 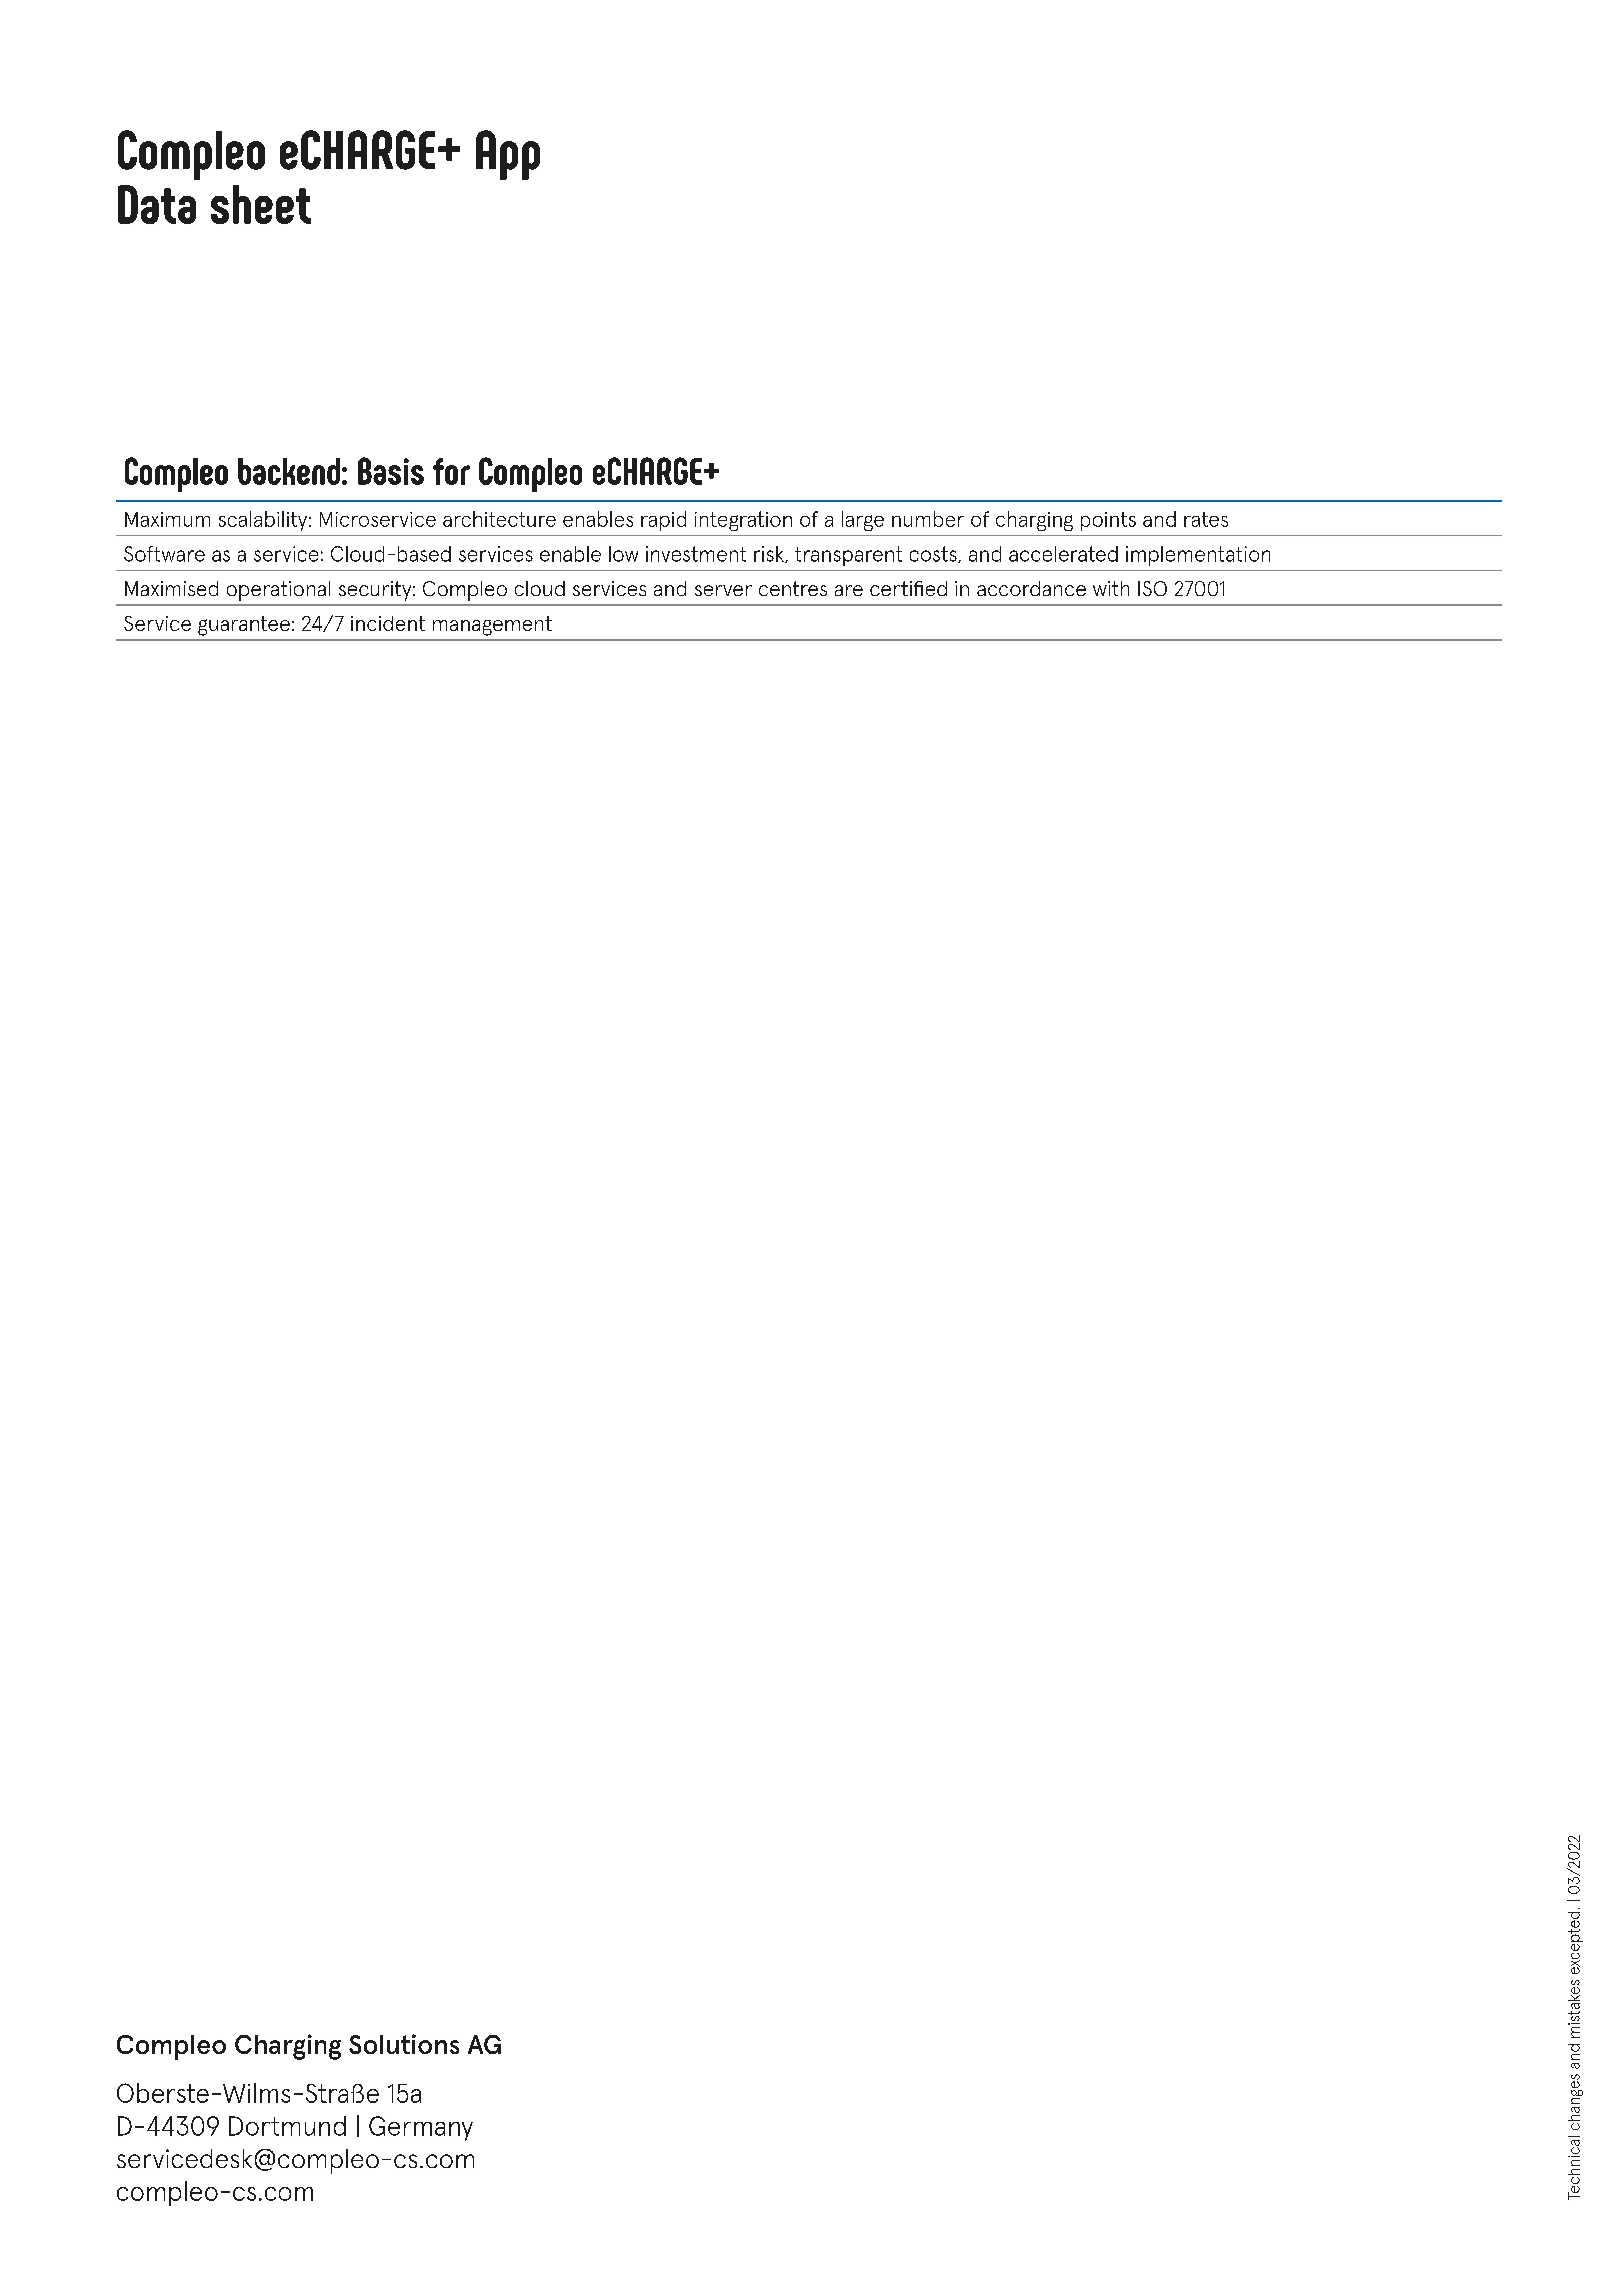 What do you see at coordinates (492, 626) in the screenshot?
I see `management` at bounding box center [492, 626].
